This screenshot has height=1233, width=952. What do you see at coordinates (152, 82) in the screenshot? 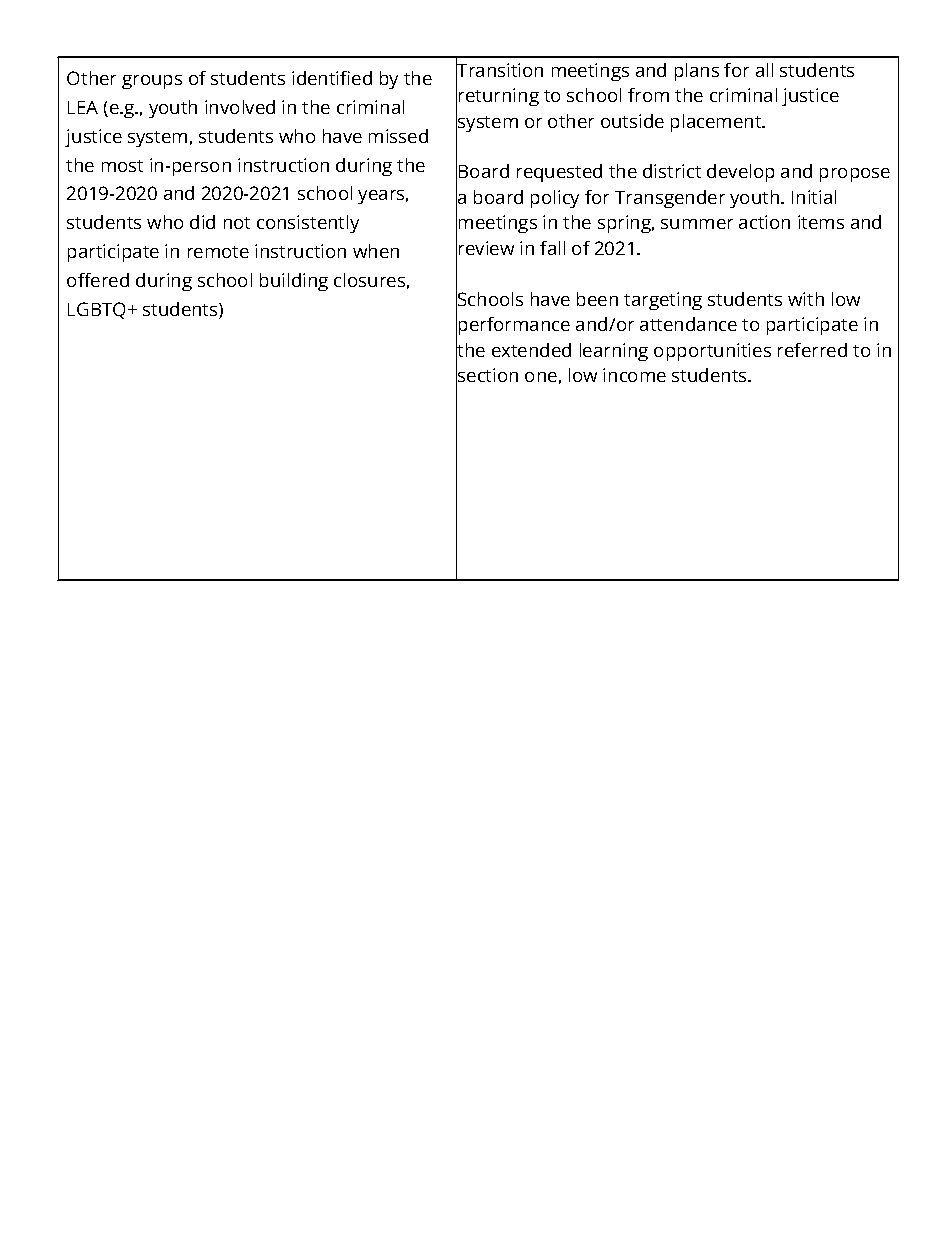
I see `groups` at bounding box center [152, 82].
